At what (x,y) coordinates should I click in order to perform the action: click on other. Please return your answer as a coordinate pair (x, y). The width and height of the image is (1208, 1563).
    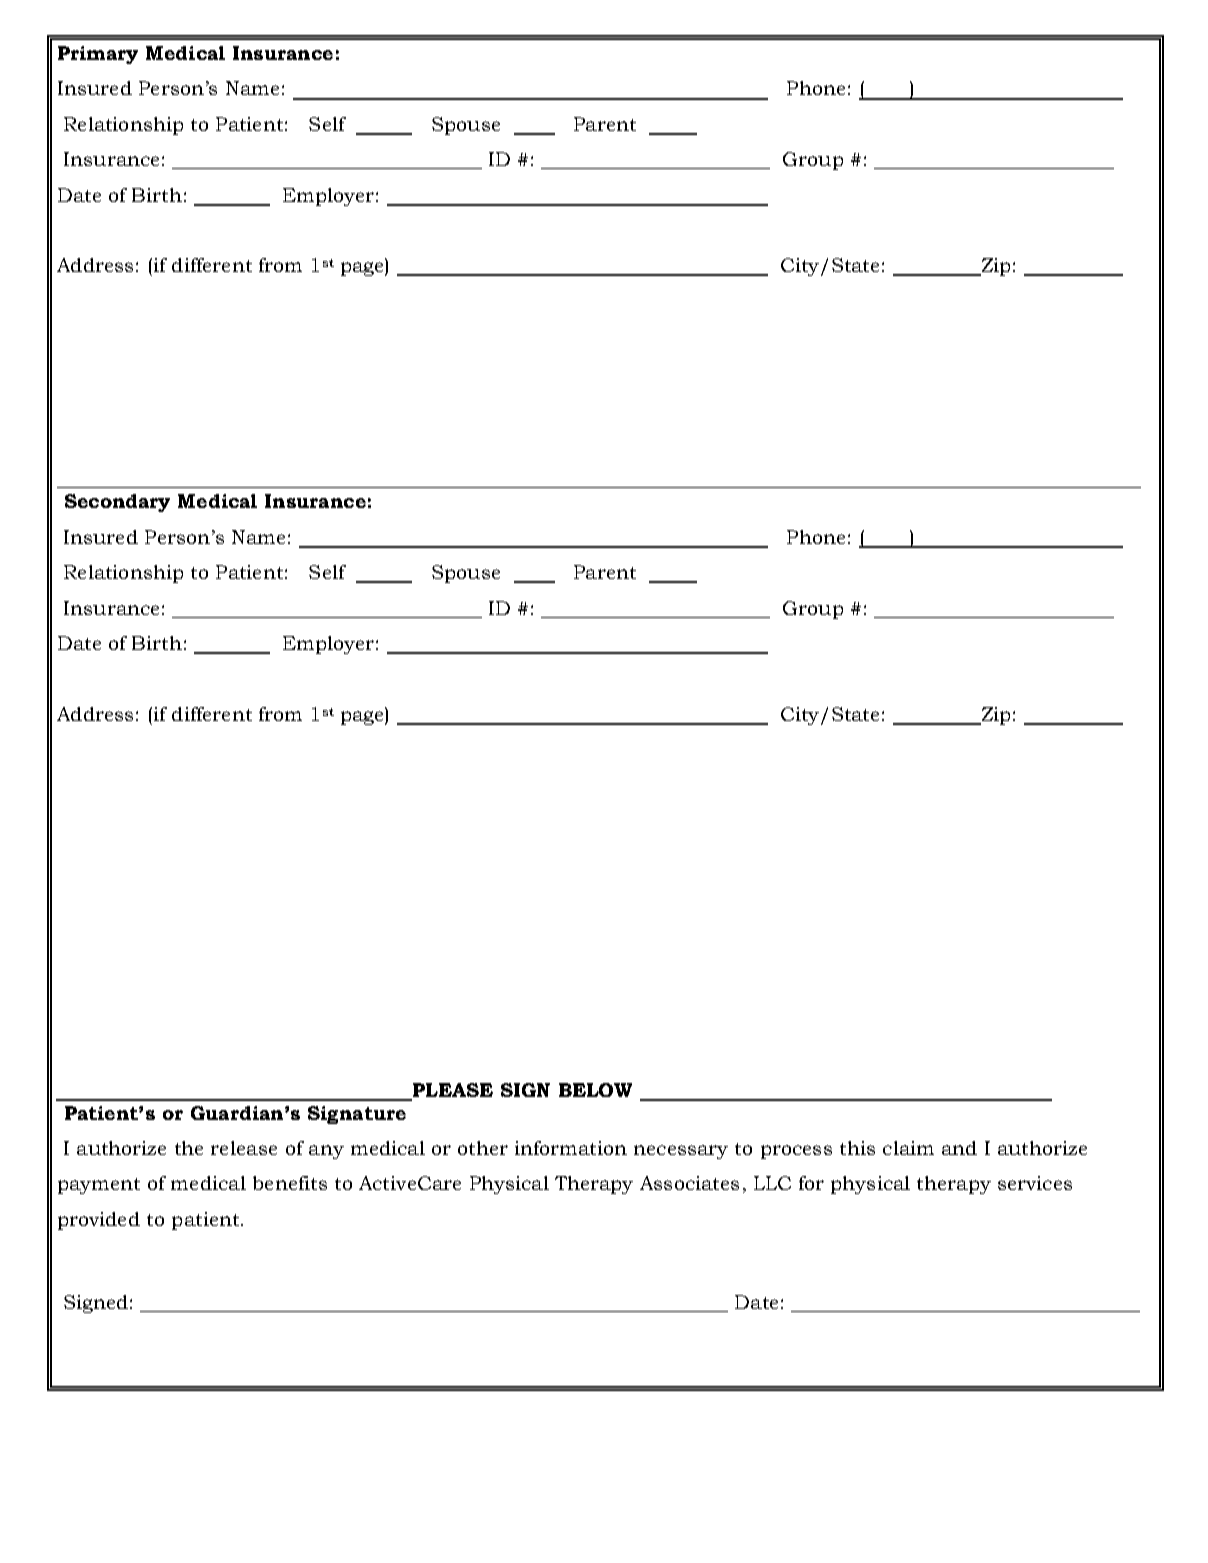
    Looking at the image, I should click on (483, 1148).
